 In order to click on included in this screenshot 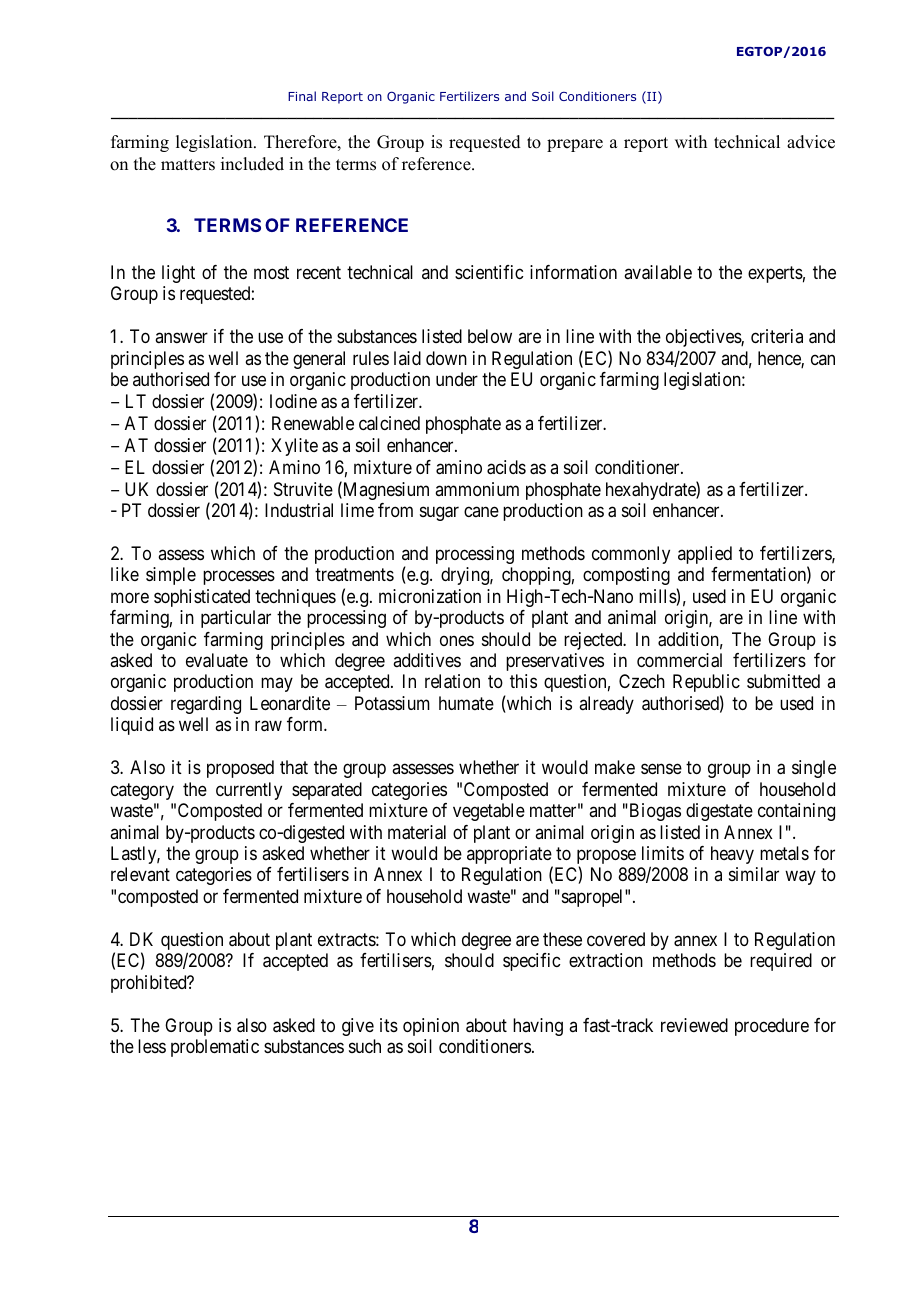, I will do `click(252, 164)`.
